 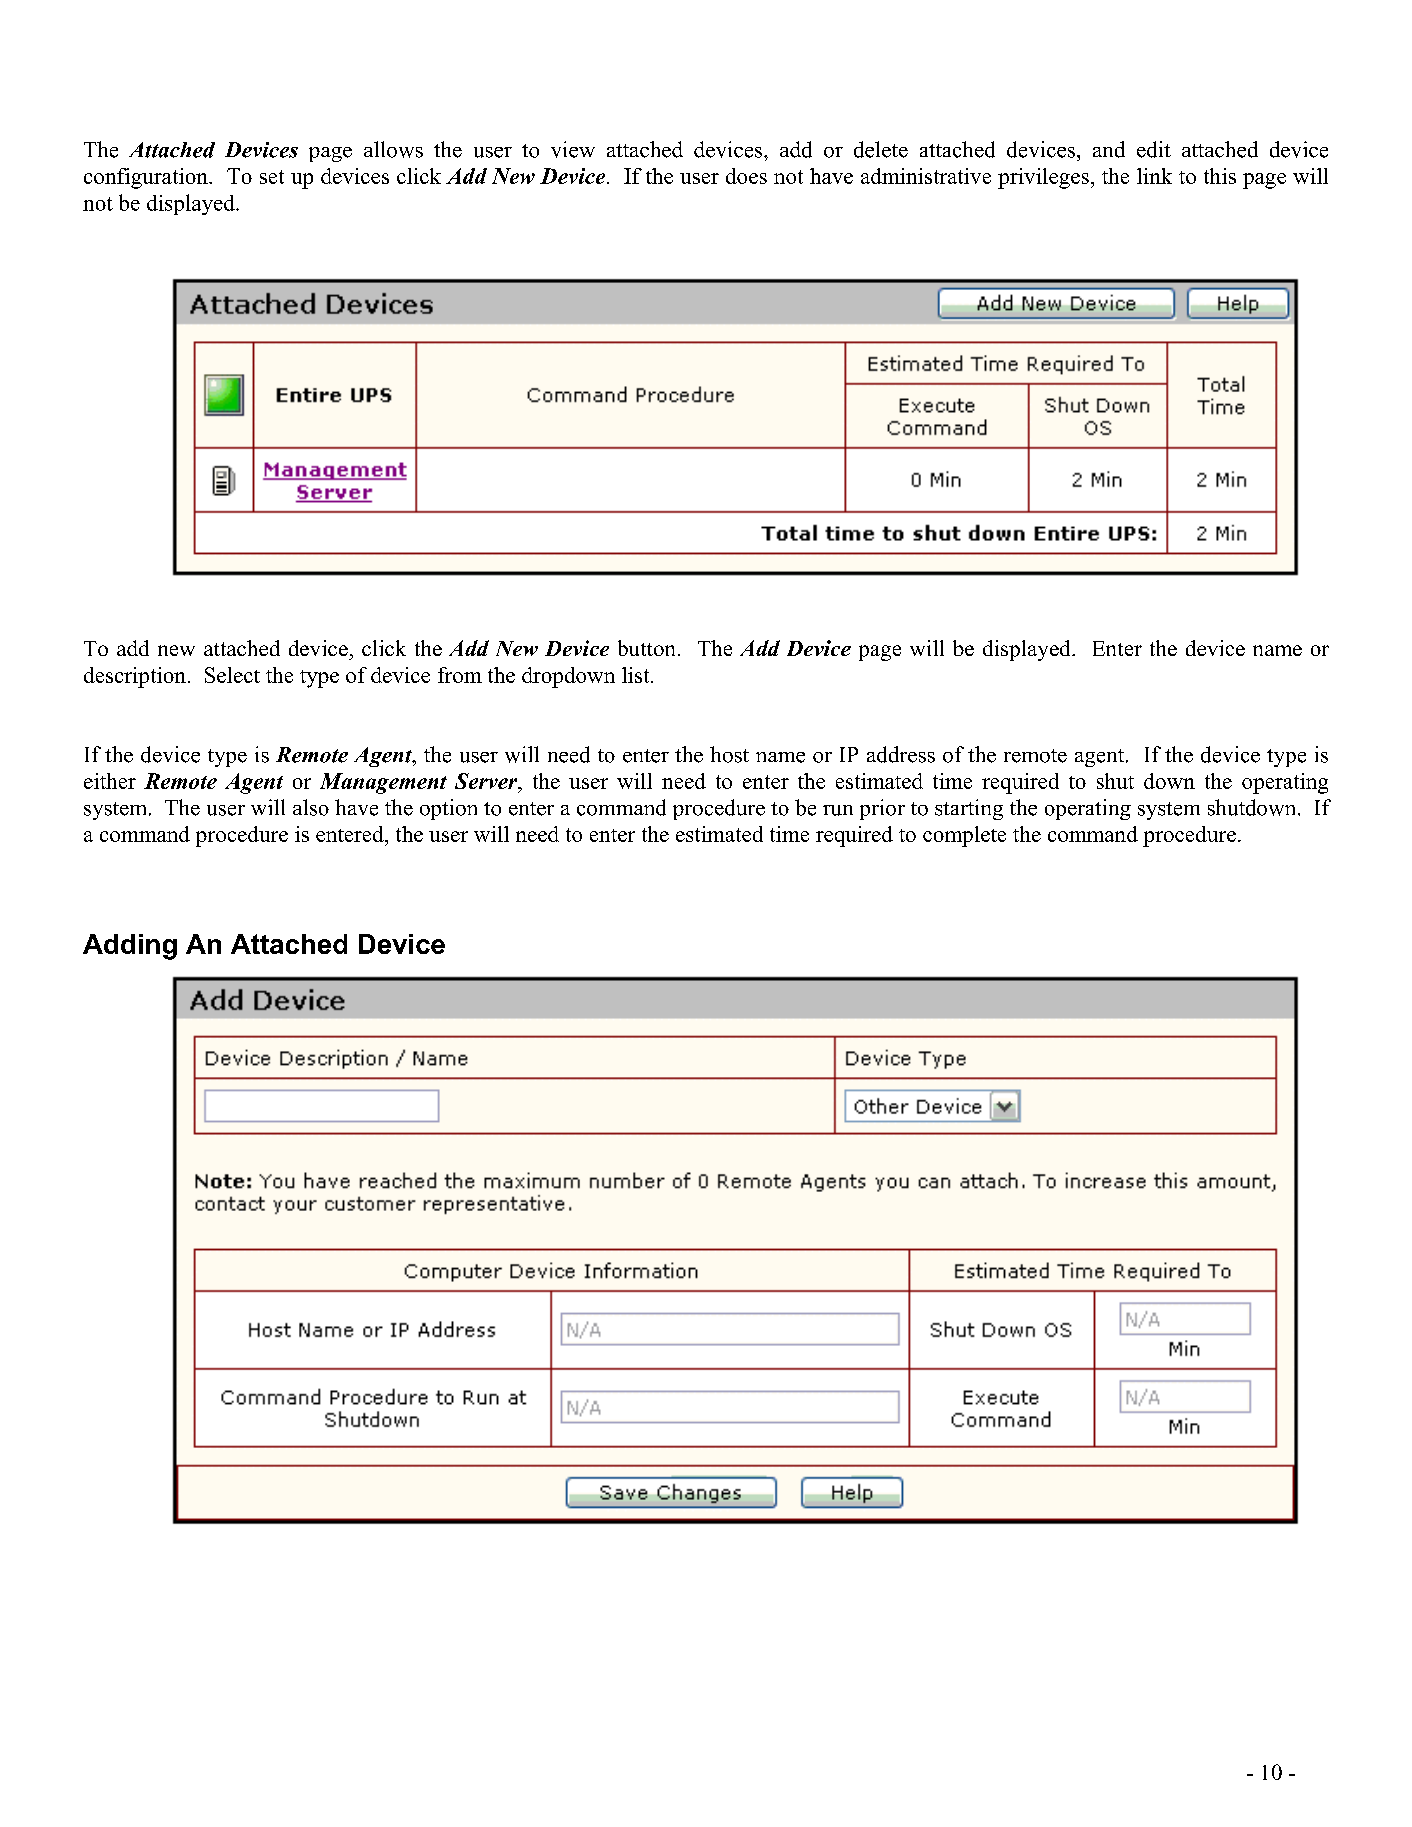 What do you see at coordinates (232, 675) in the screenshot?
I see `Select` at bounding box center [232, 675].
